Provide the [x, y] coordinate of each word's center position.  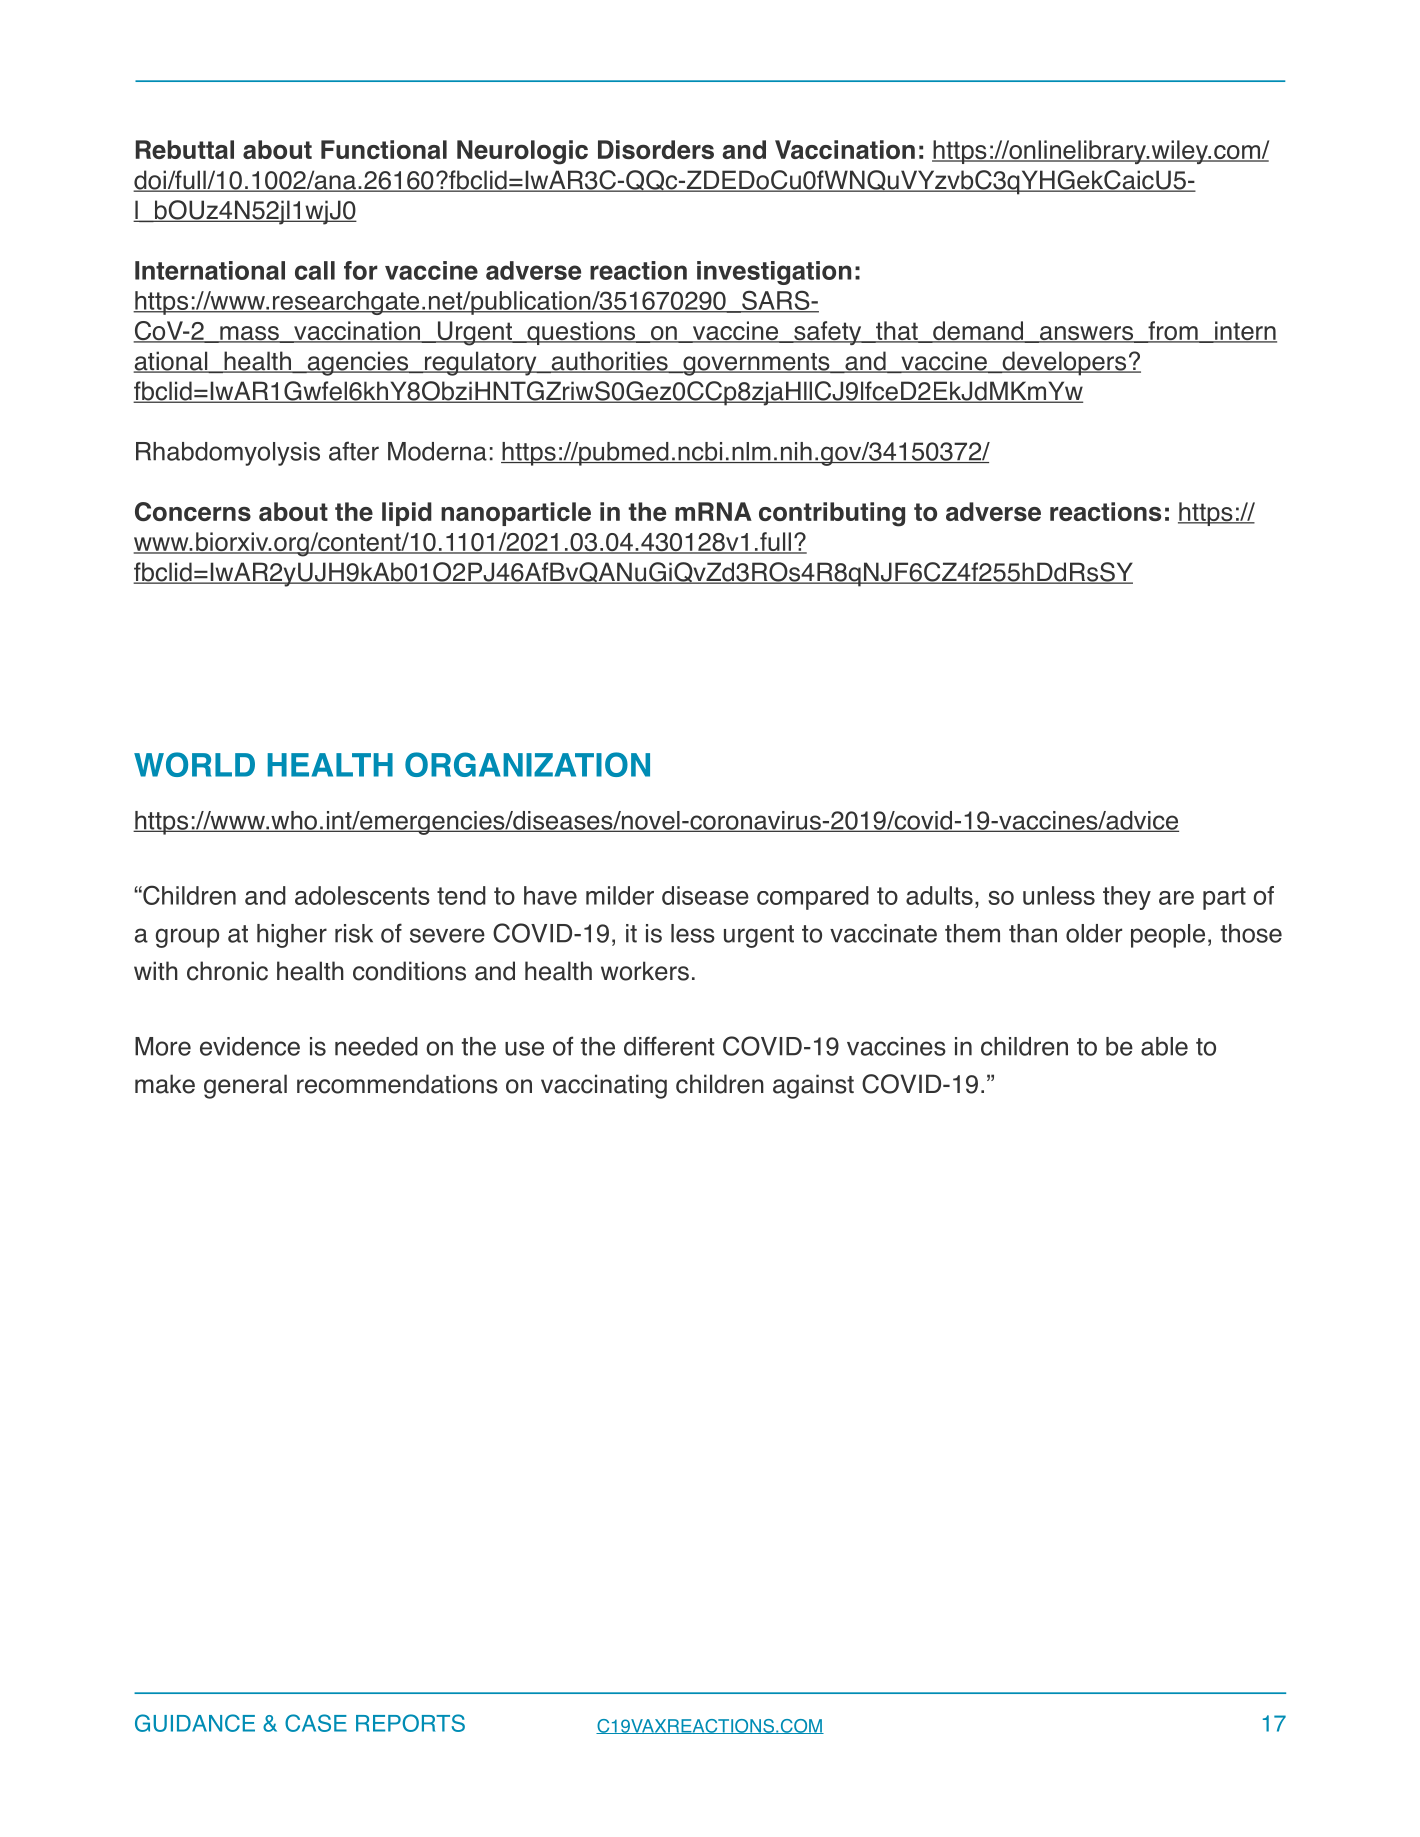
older [1094, 933]
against [813, 1086]
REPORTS [410, 1723]
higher [292, 936]
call [315, 270]
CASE [316, 1723]
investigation [774, 273]
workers [645, 971]
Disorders [656, 149]
